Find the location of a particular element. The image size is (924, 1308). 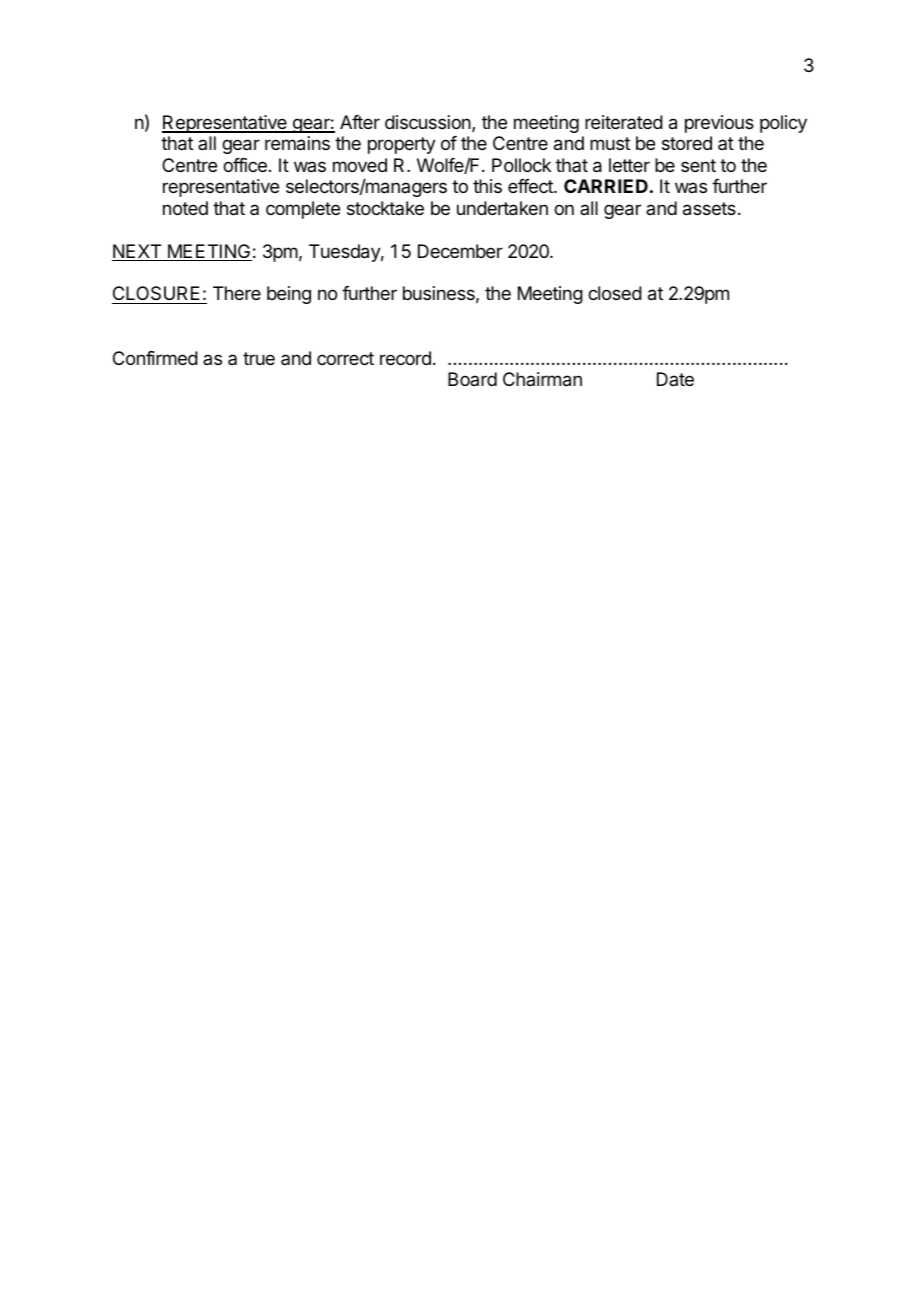

remains is located at coordinates (297, 143).
